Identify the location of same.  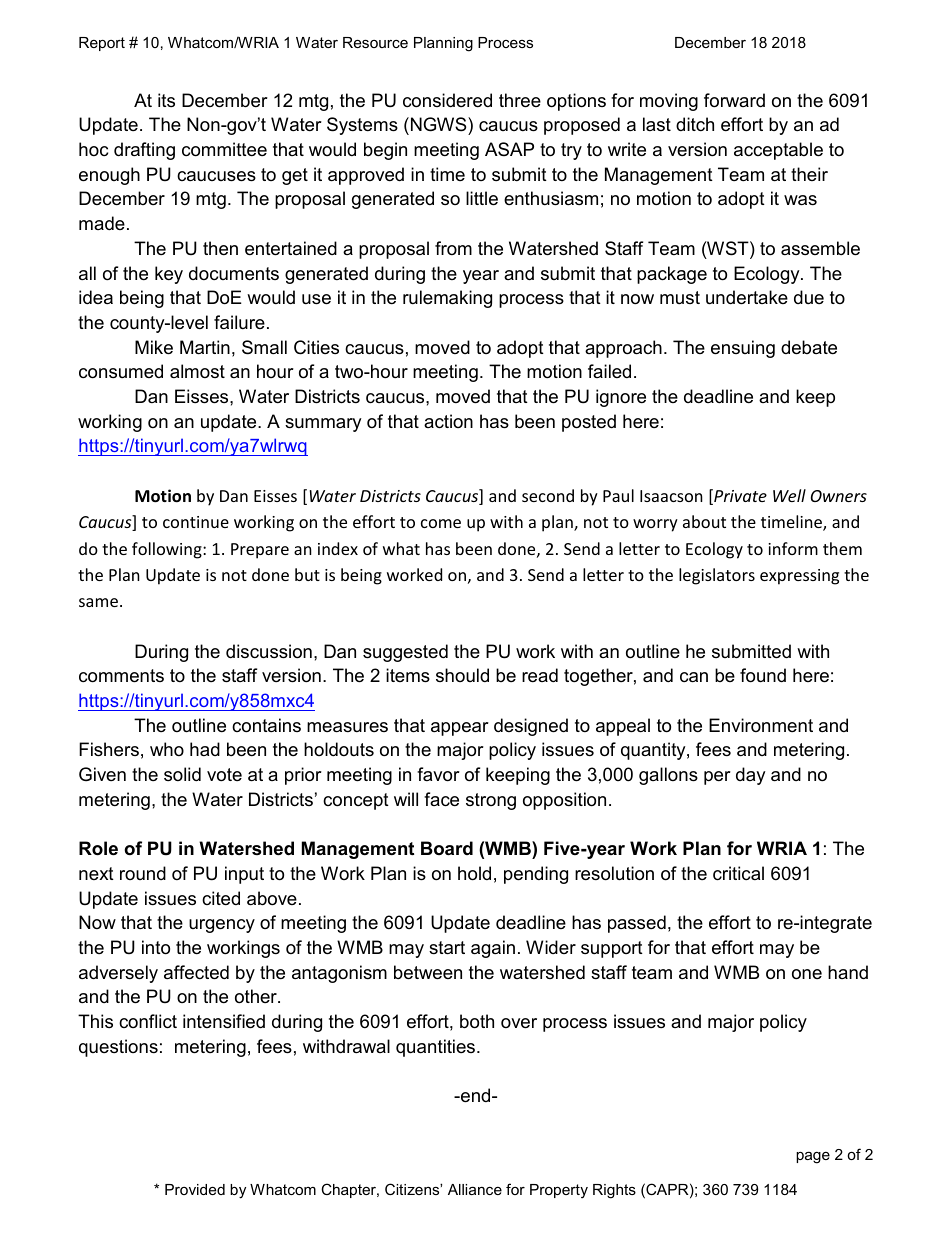
(98, 602).
